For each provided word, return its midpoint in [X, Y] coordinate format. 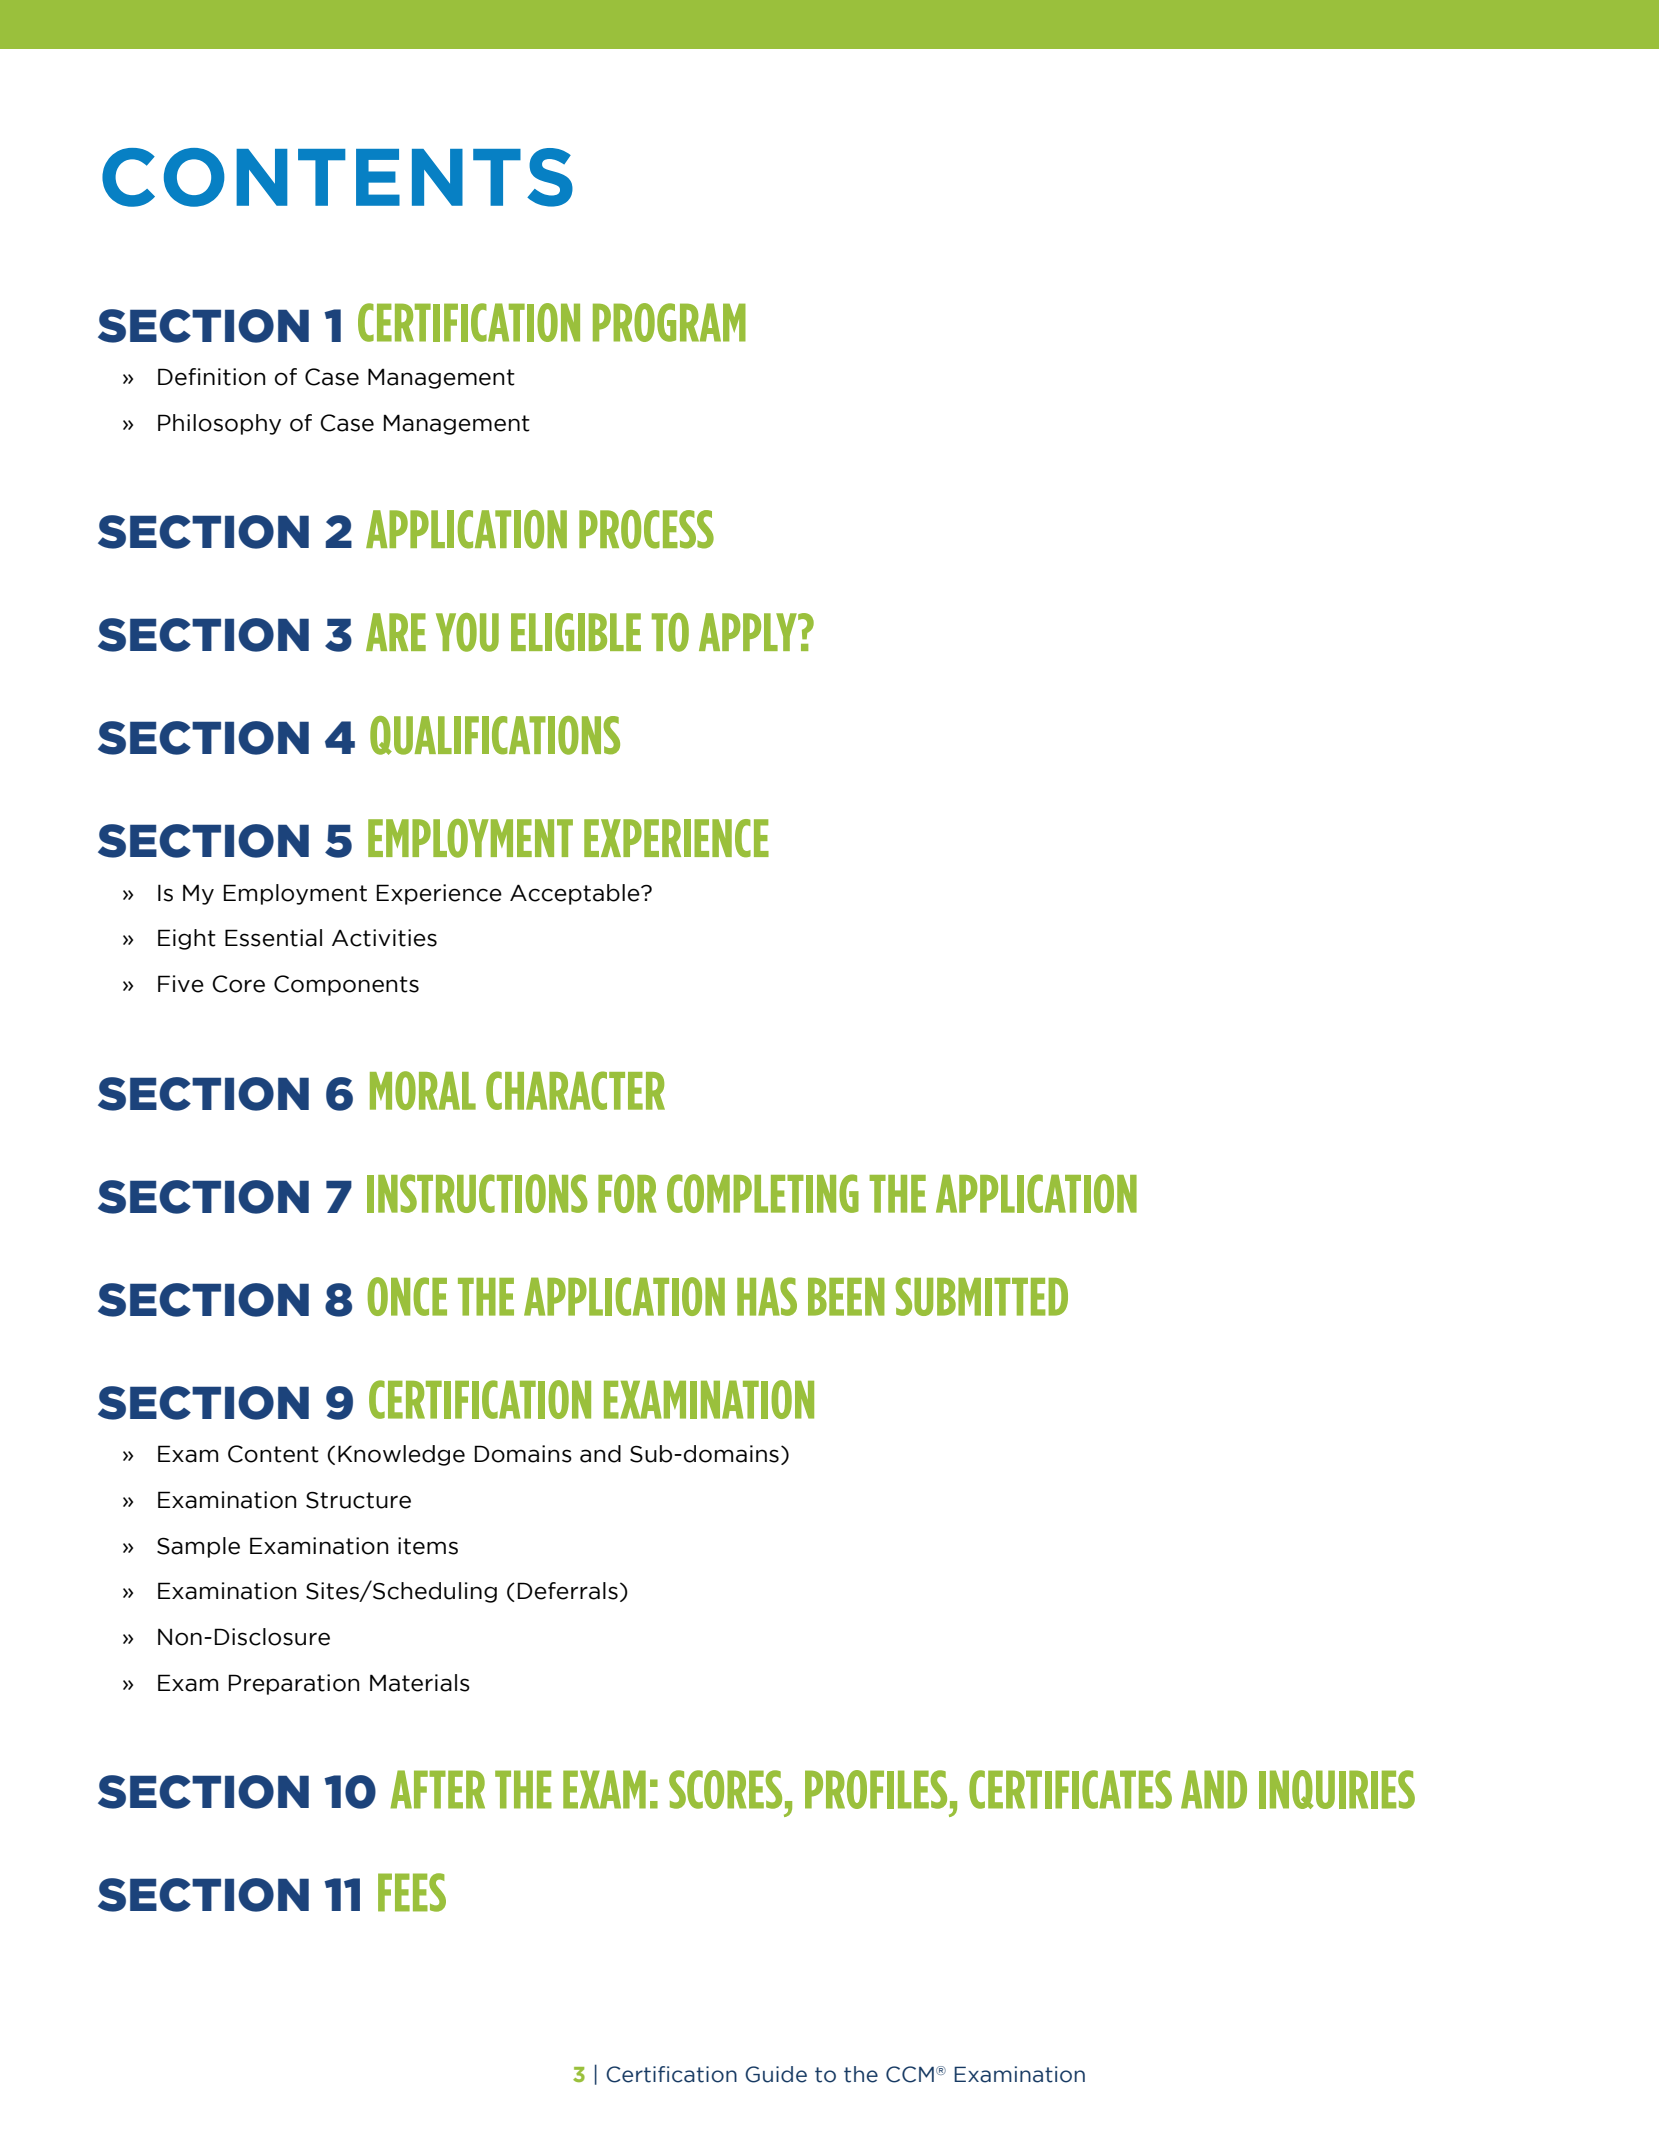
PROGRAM [669, 322]
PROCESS [646, 529]
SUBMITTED [982, 1296]
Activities [384, 938]
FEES [412, 1892]
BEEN [846, 1297]
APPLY [749, 632]
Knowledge [401, 1455]
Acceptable [576, 894]
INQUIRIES [1337, 1789]
